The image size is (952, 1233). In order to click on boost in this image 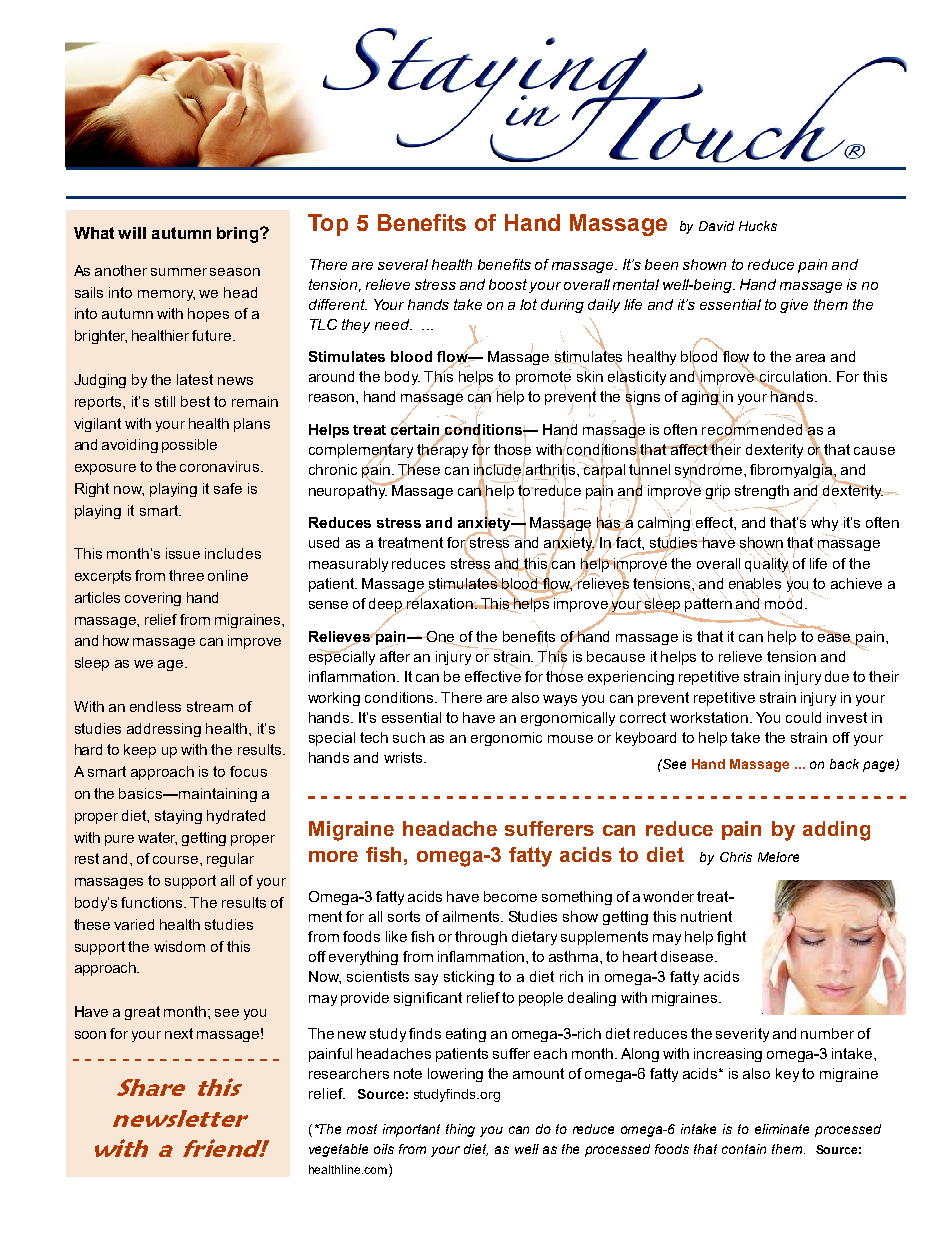, I will do `click(509, 286)`.
